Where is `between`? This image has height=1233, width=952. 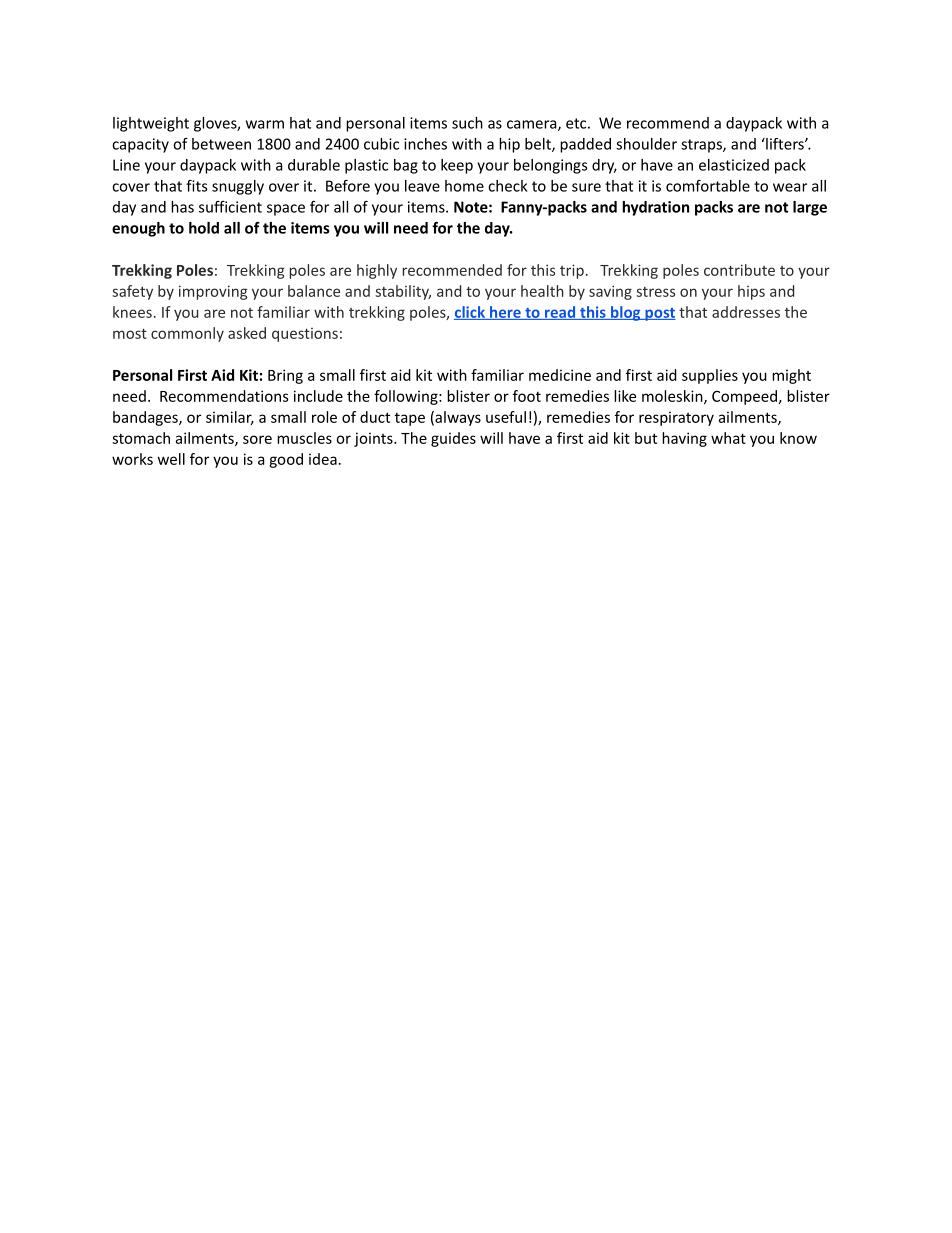
between is located at coordinates (221, 144).
